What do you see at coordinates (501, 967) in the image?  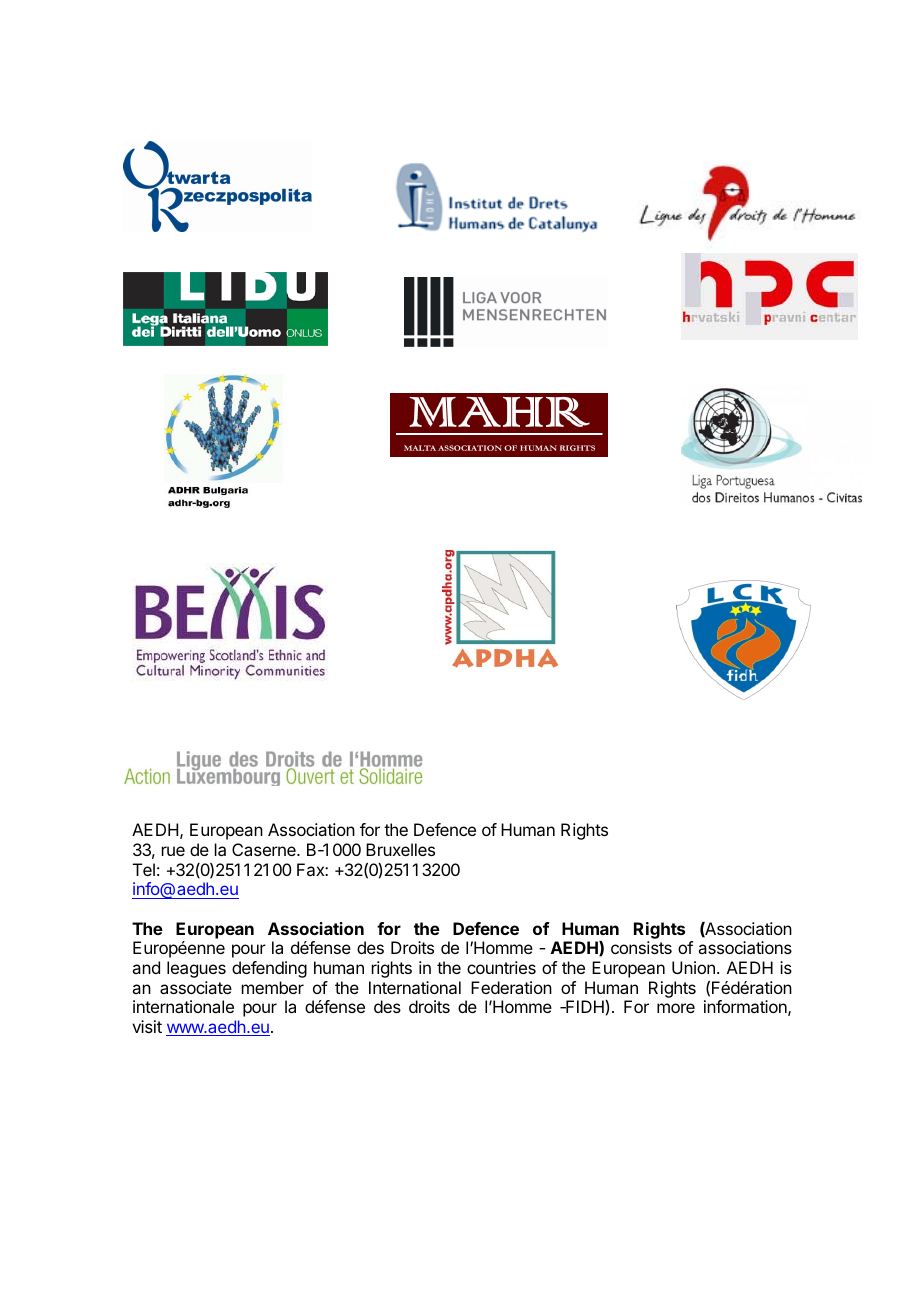 I see `countries` at bounding box center [501, 967].
